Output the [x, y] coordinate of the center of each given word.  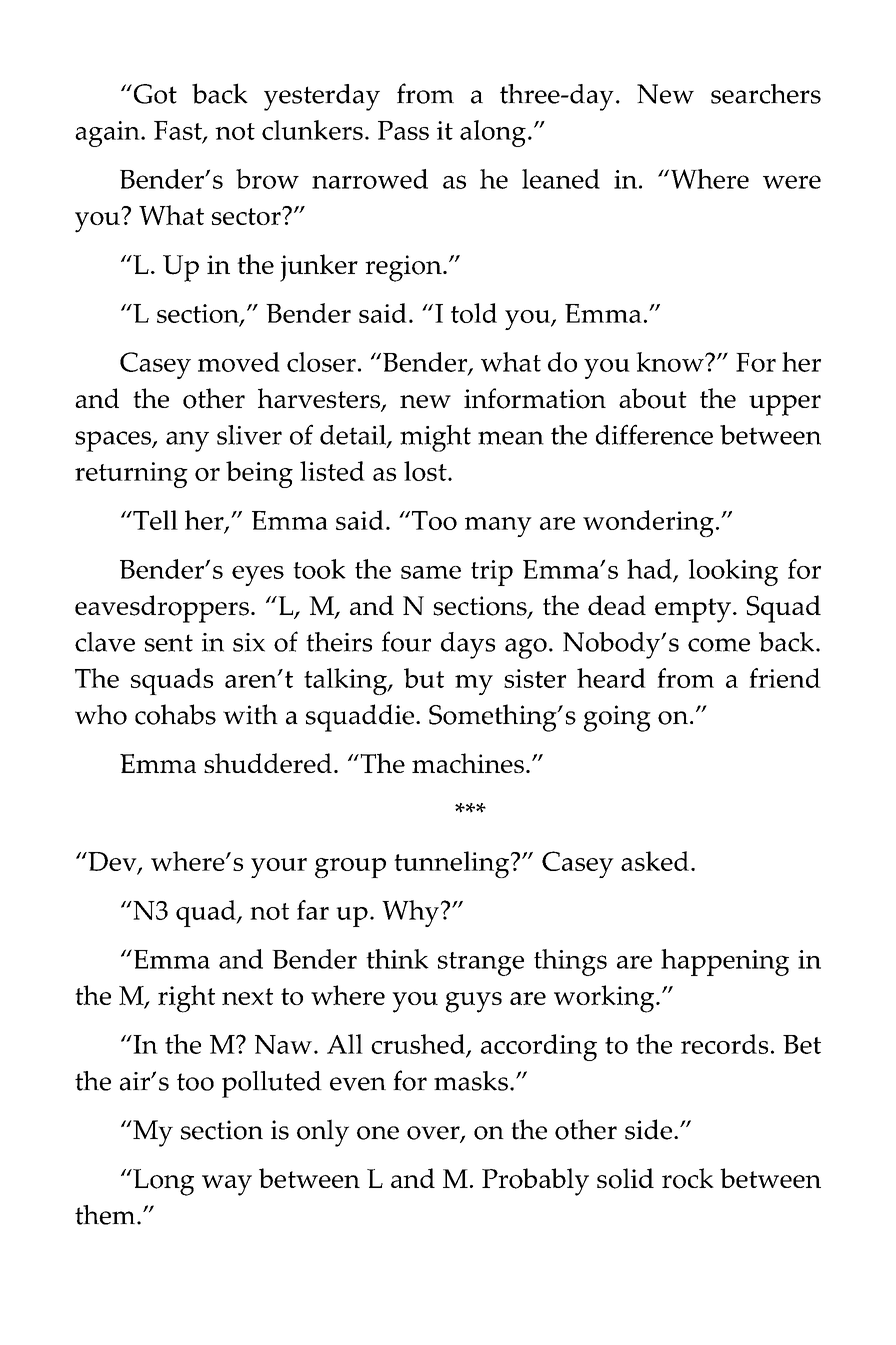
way [227, 1185]
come [719, 645]
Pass [403, 130]
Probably [535, 1182]
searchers [766, 94]
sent [169, 643]
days [468, 645]
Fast [179, 132]
